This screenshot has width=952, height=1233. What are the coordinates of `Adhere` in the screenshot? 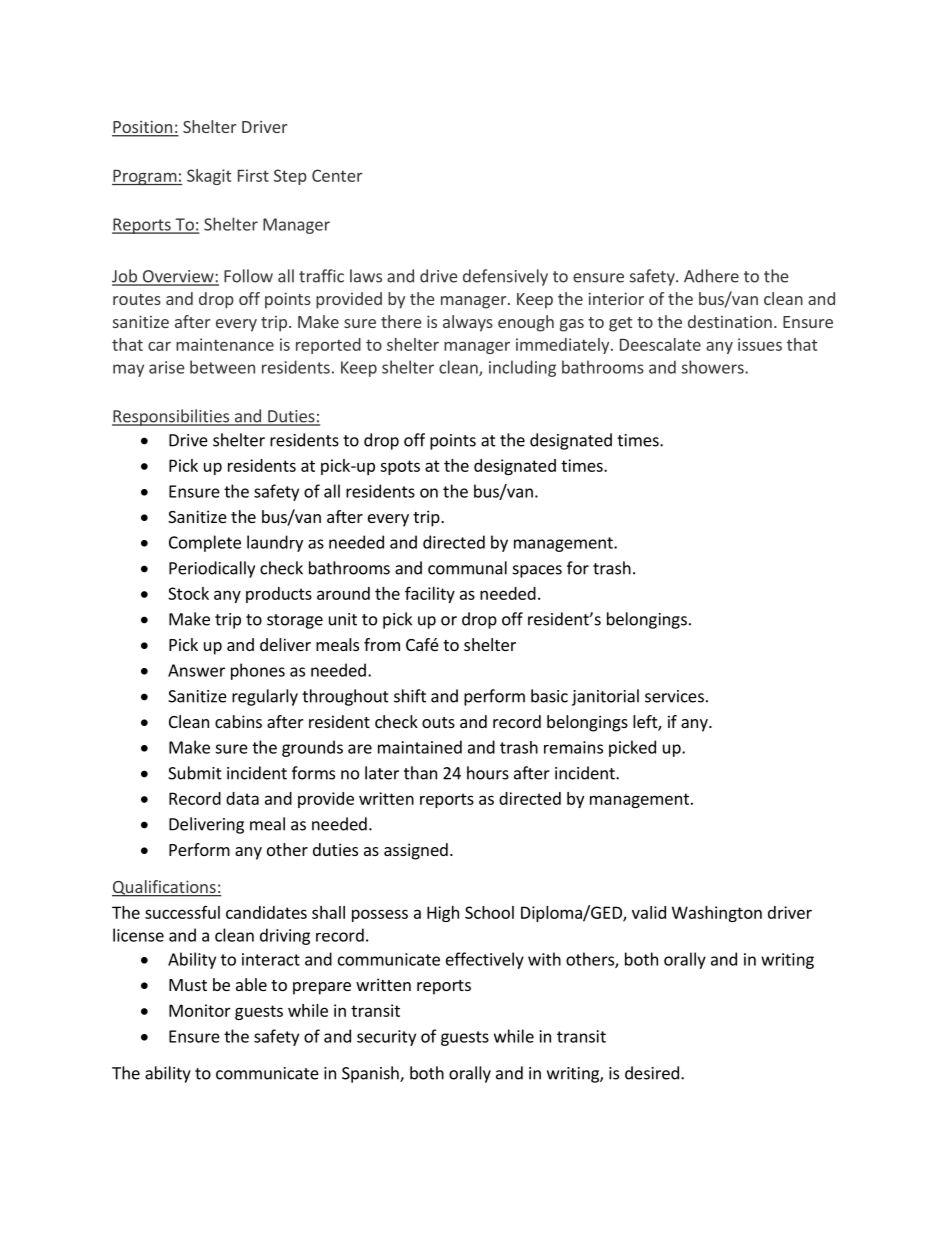 It's located at (711, 276).
